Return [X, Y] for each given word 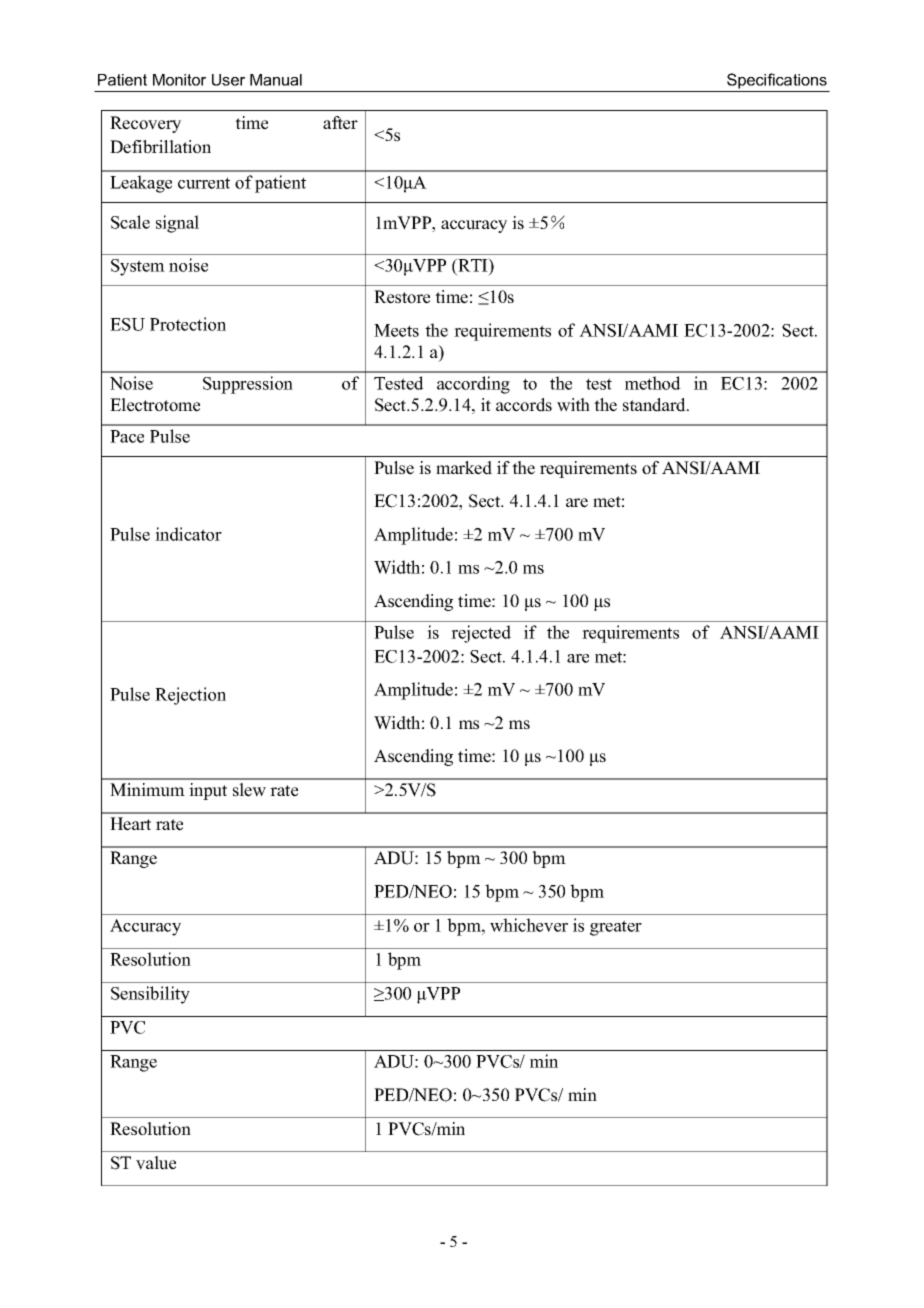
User [228, 80]
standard [655, 405]
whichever [529, 925]
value [156, 1163]
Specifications [777, 82]
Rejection [190, 696]
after [340, 123]
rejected [481, 634]
